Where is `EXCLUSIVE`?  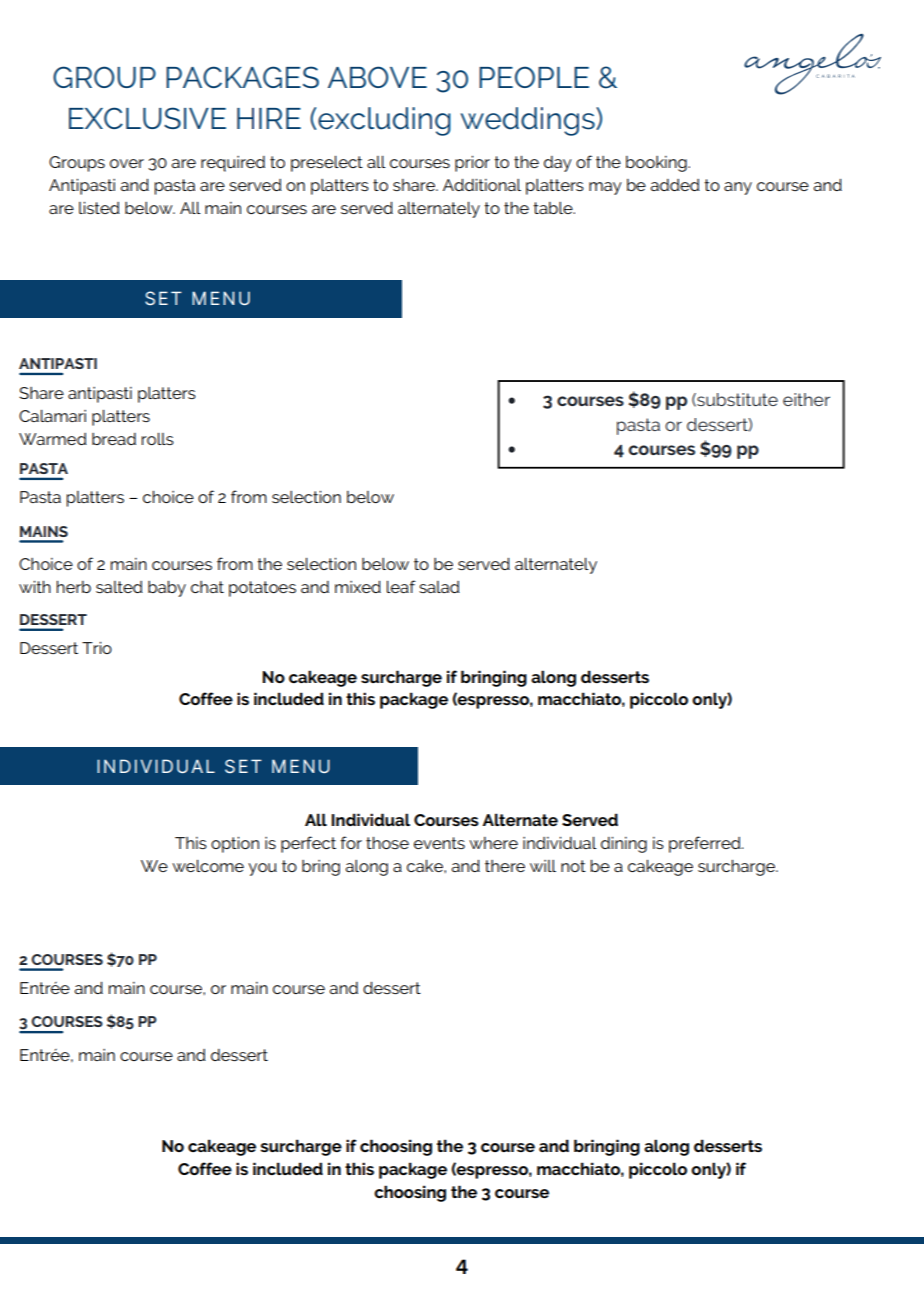 EXCLUSIVE is located at coordinates (147, 118).
